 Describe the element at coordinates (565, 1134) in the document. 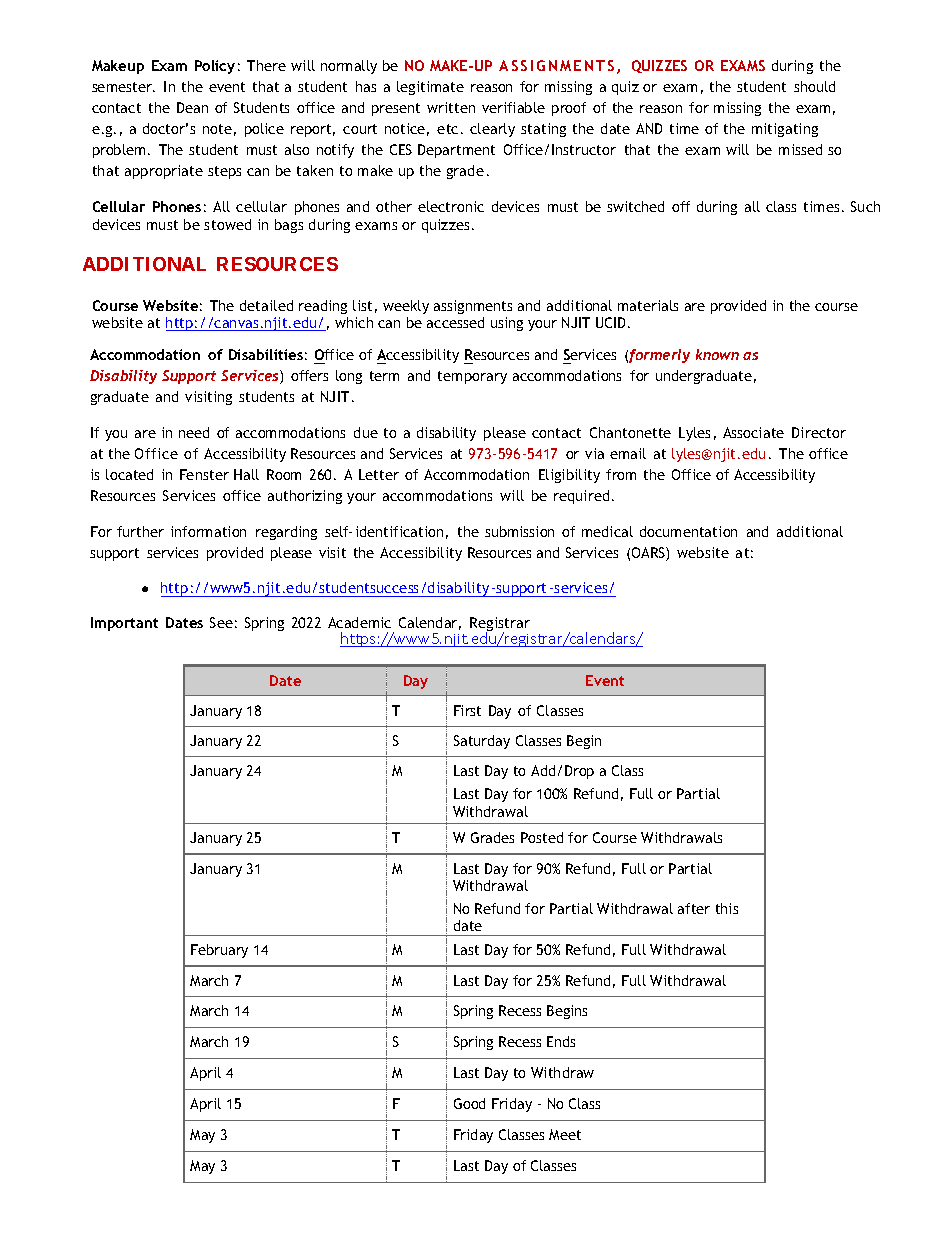

I see `Meet` at that location.
